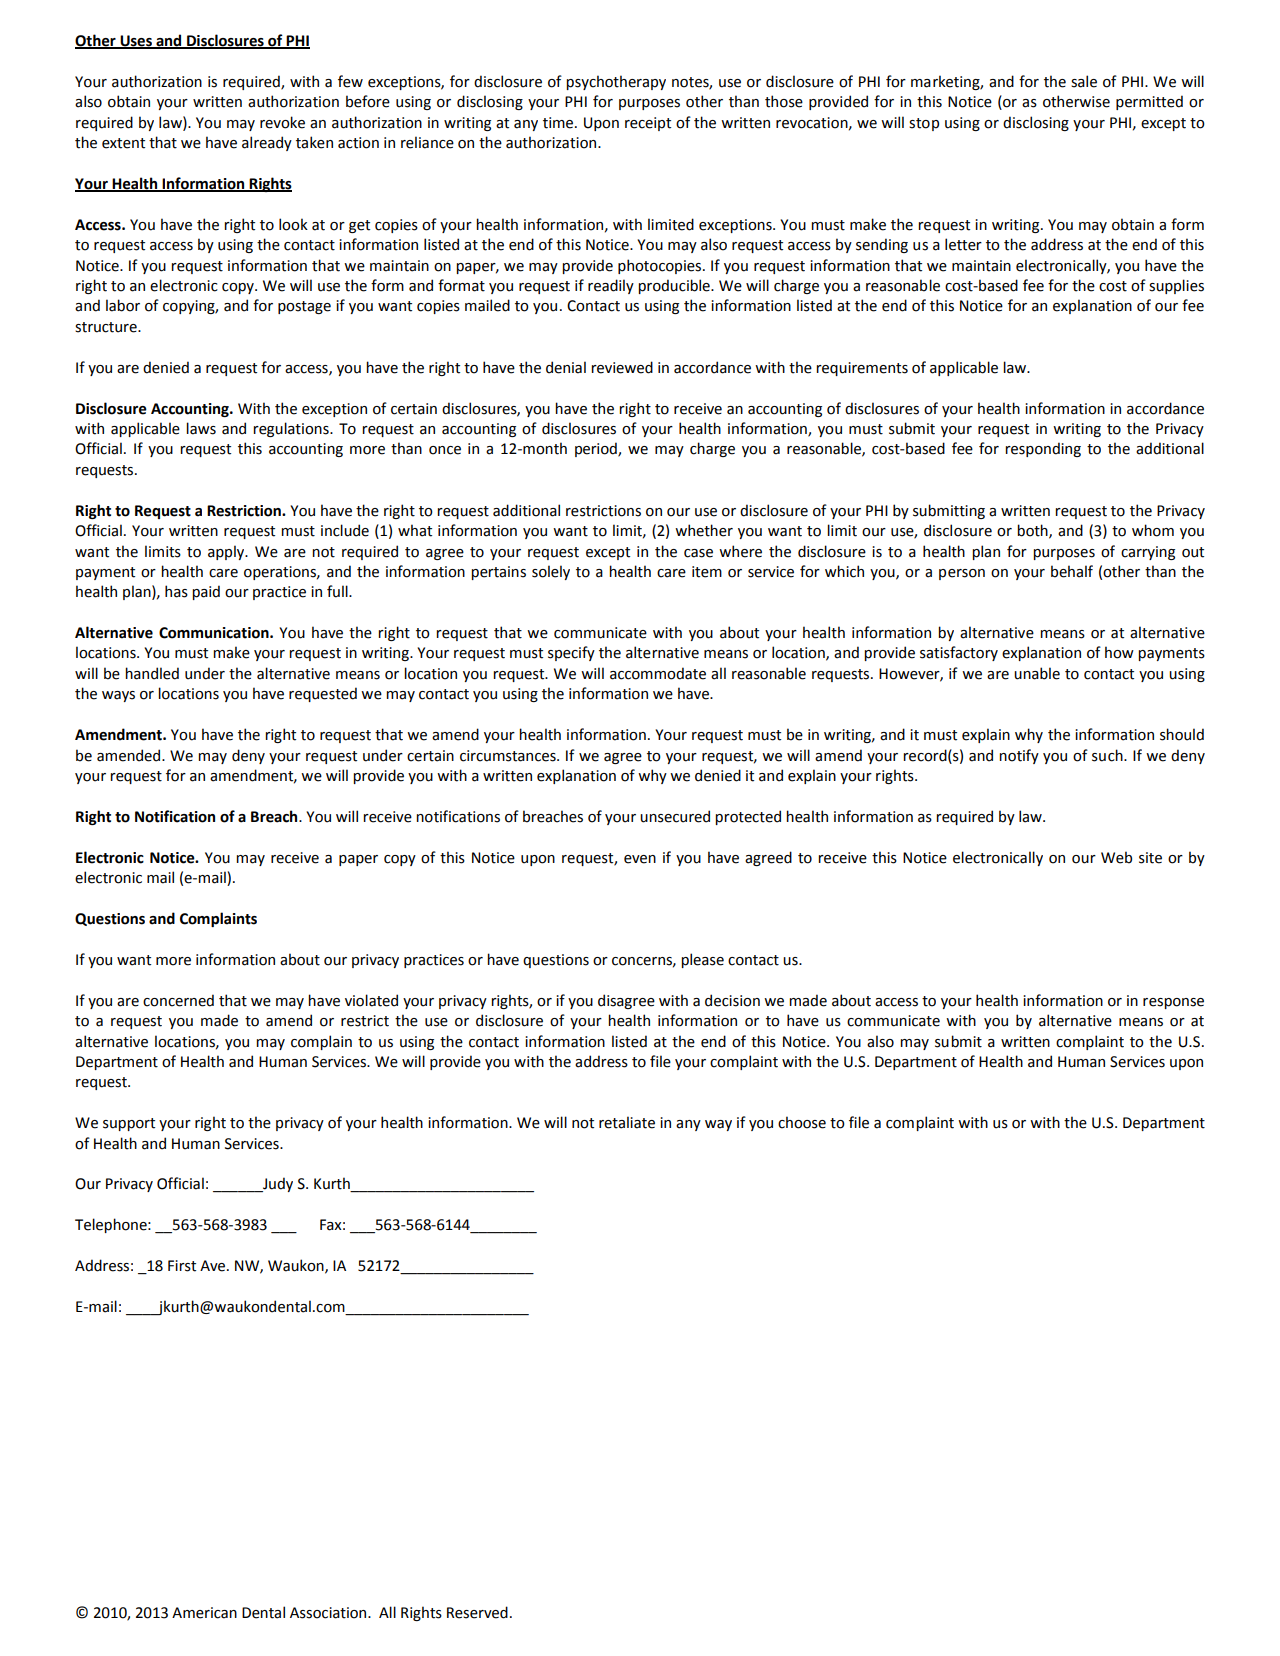 The height and width of the screenshot is (1656, 1280). Describe the element at coordinates (1072, 571) in the screenshot. I see `behalf` at that location.
